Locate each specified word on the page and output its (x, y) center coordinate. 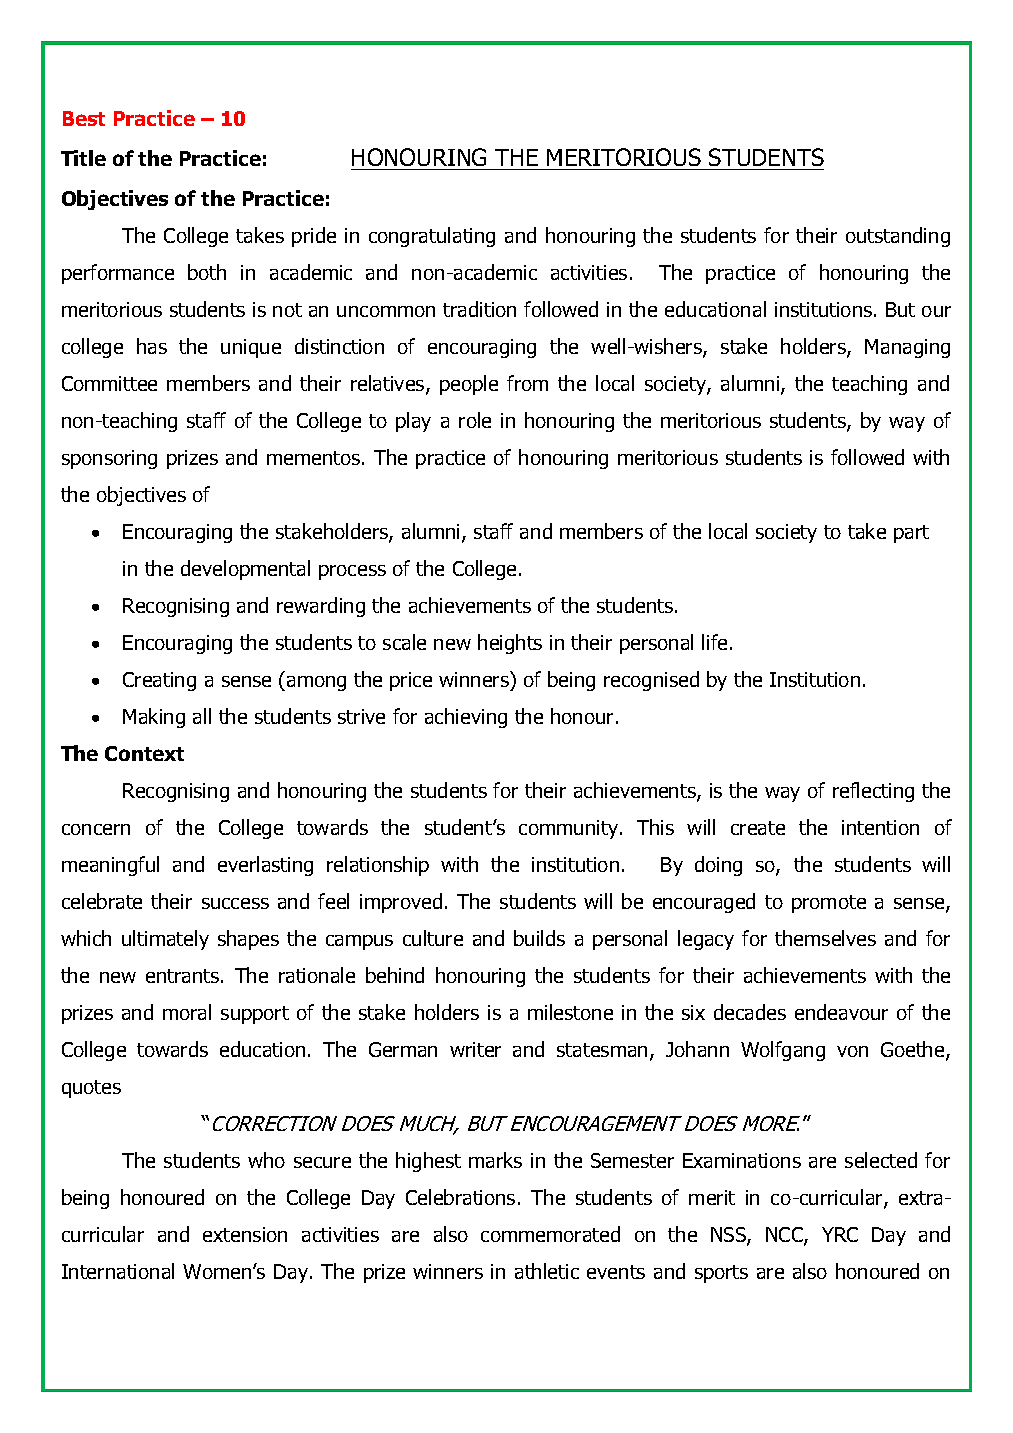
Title (83, 158)
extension (245, 1234)
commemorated (550, 1234)
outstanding (898, 237)
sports (721, 1274)
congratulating (432, 237)
